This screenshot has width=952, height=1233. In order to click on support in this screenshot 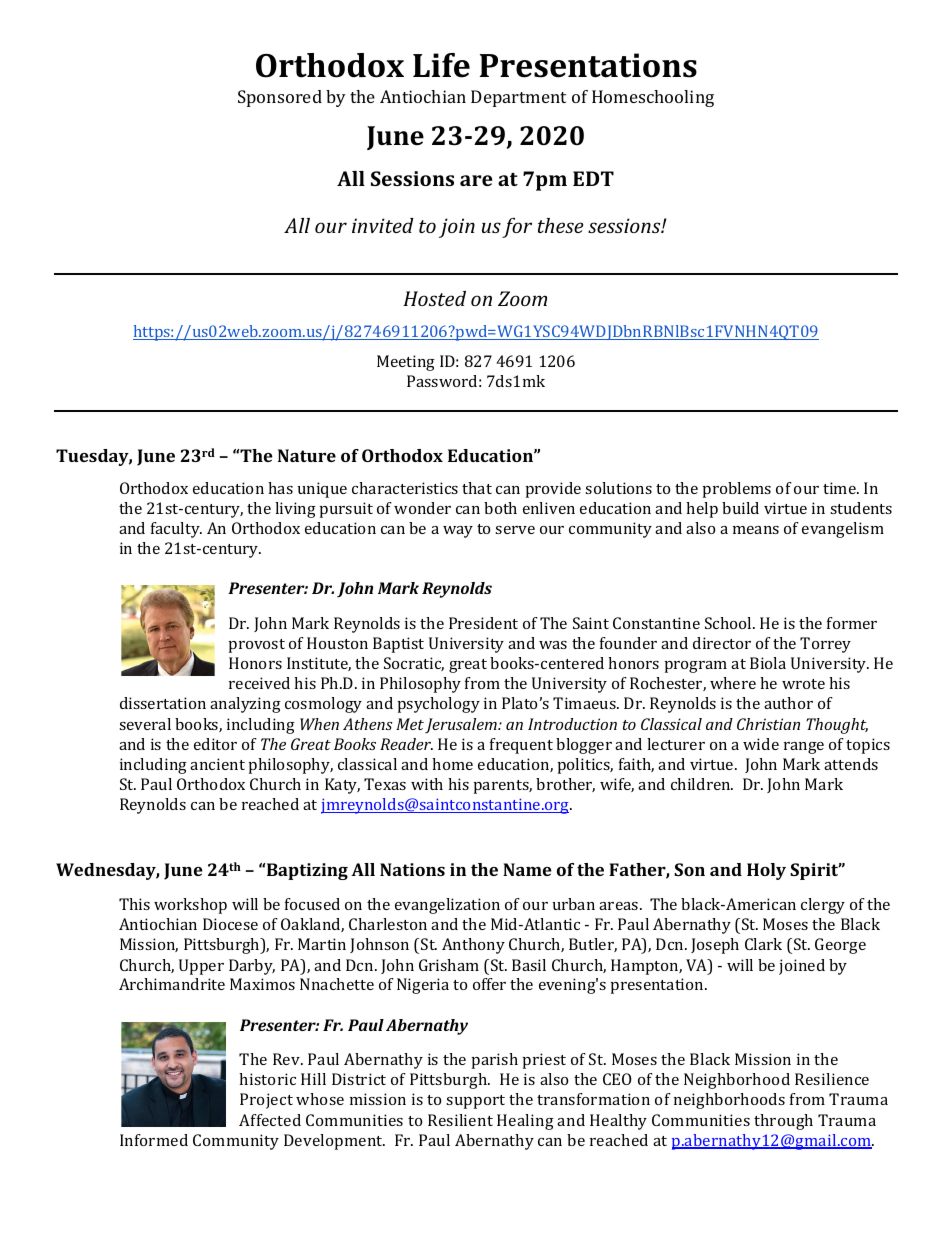, I will do `click(475, 1102)`.
